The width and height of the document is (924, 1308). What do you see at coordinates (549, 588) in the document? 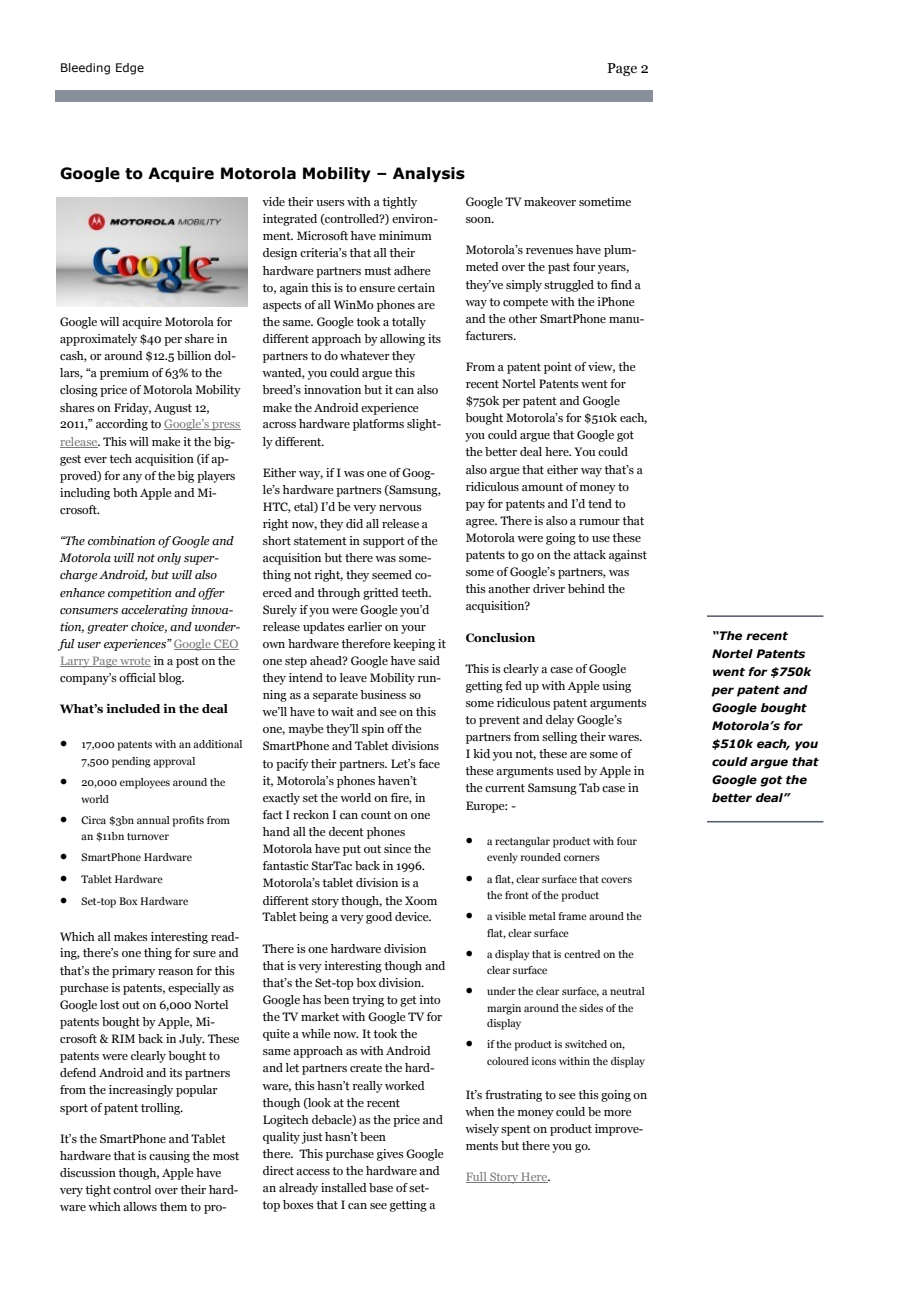
I see `driver` at bounding box center [549, 588].
